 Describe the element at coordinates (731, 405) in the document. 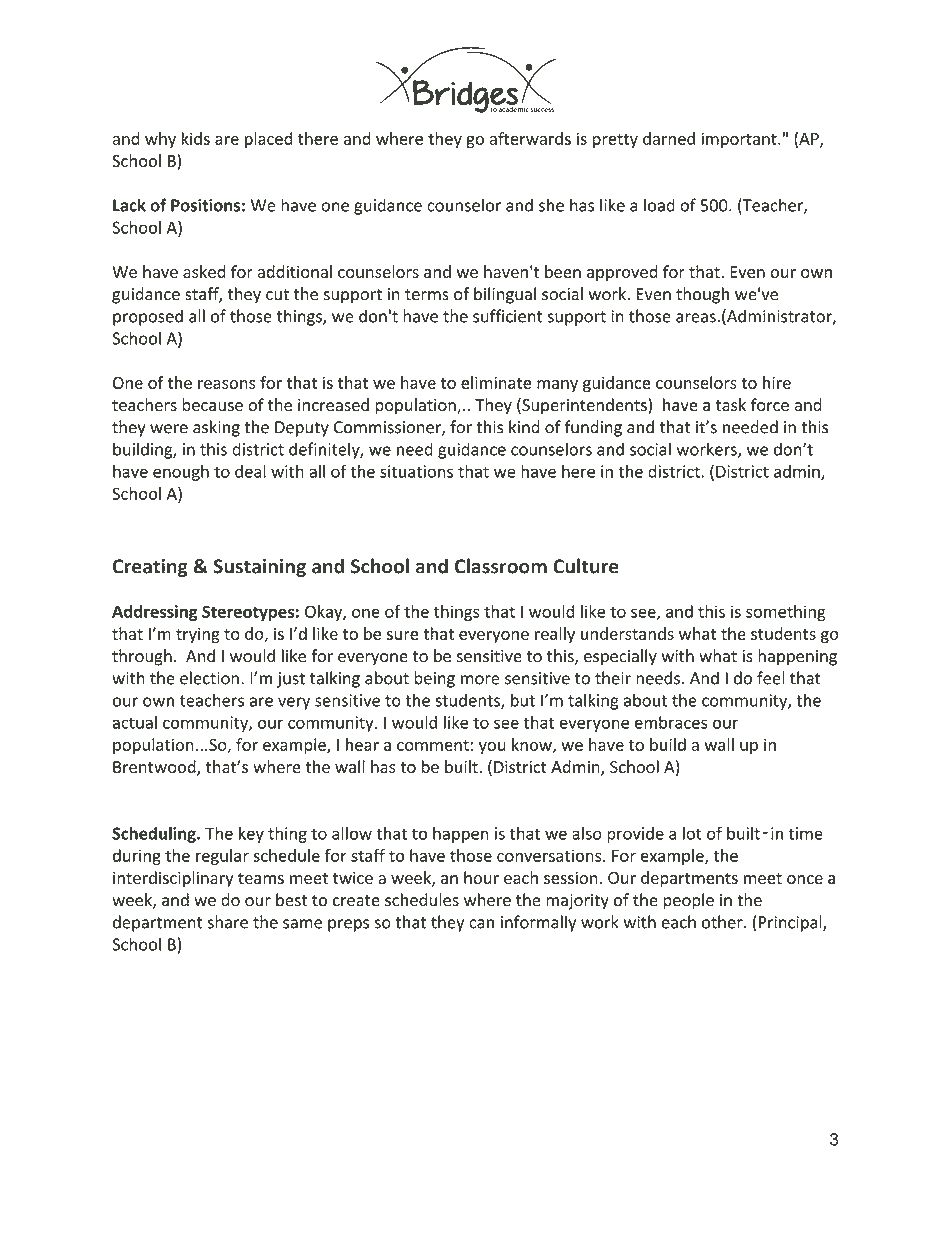

I see `task` at that location.
